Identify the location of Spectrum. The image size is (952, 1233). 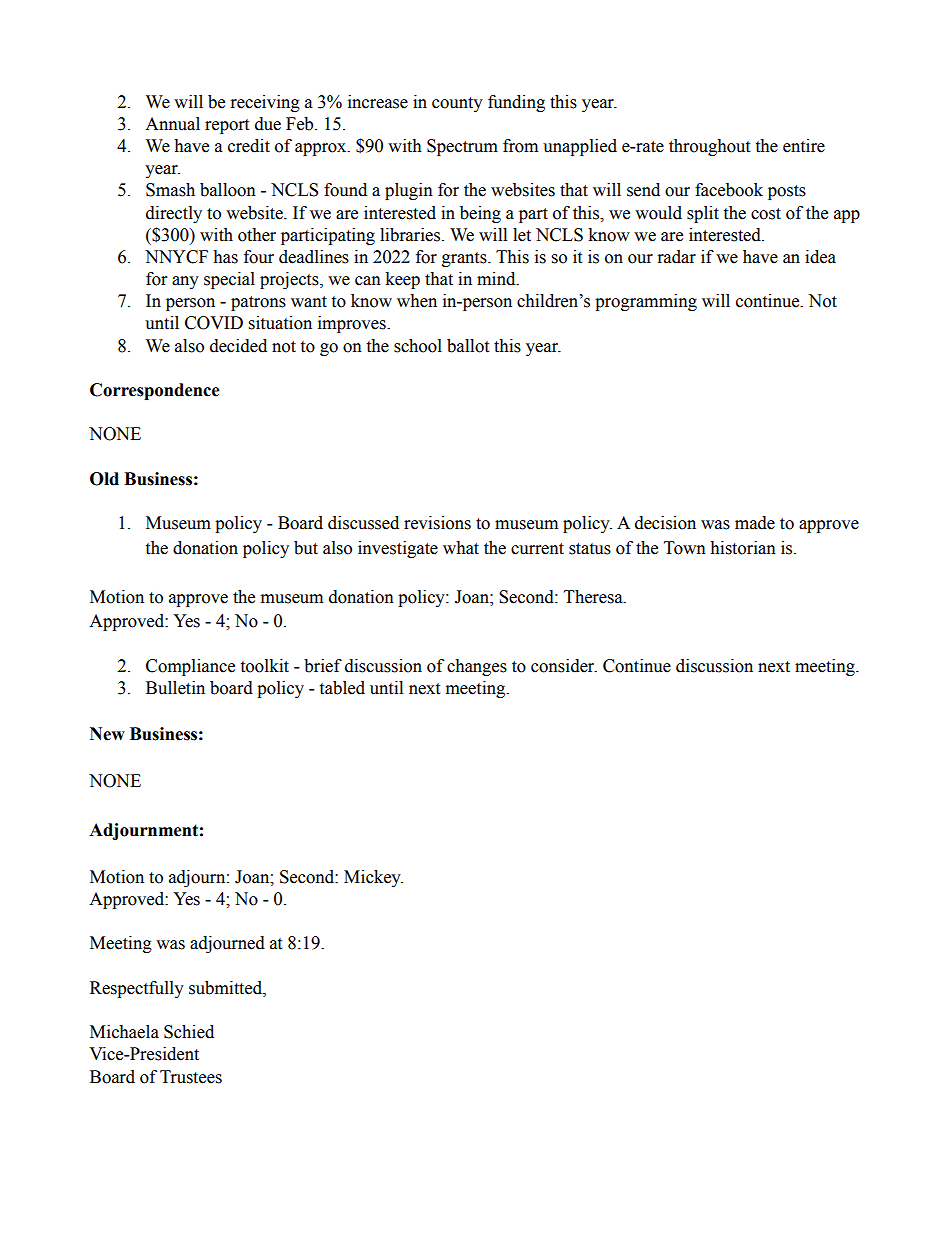
(462, 147).
